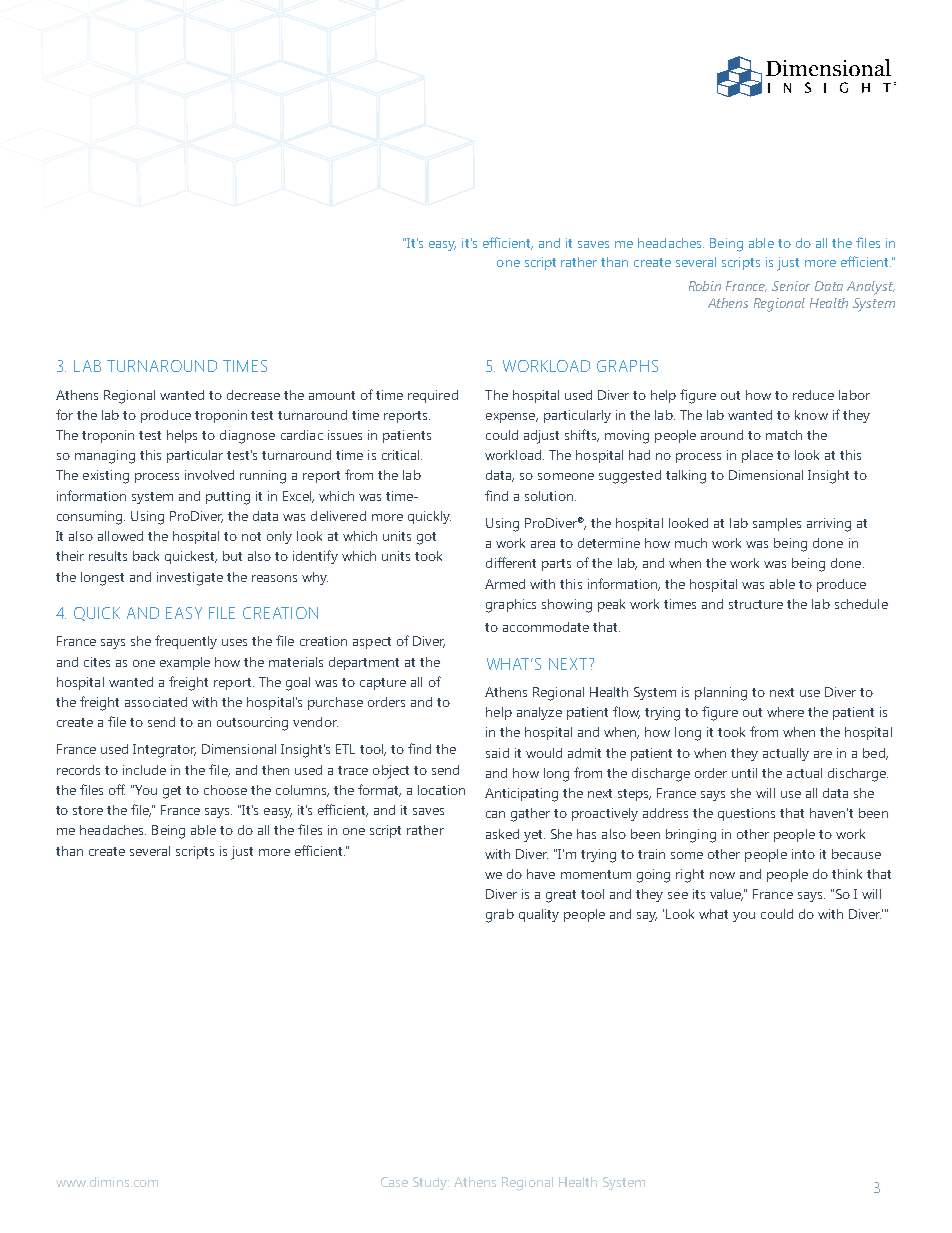  I want to click on required, so click(433, 396).
